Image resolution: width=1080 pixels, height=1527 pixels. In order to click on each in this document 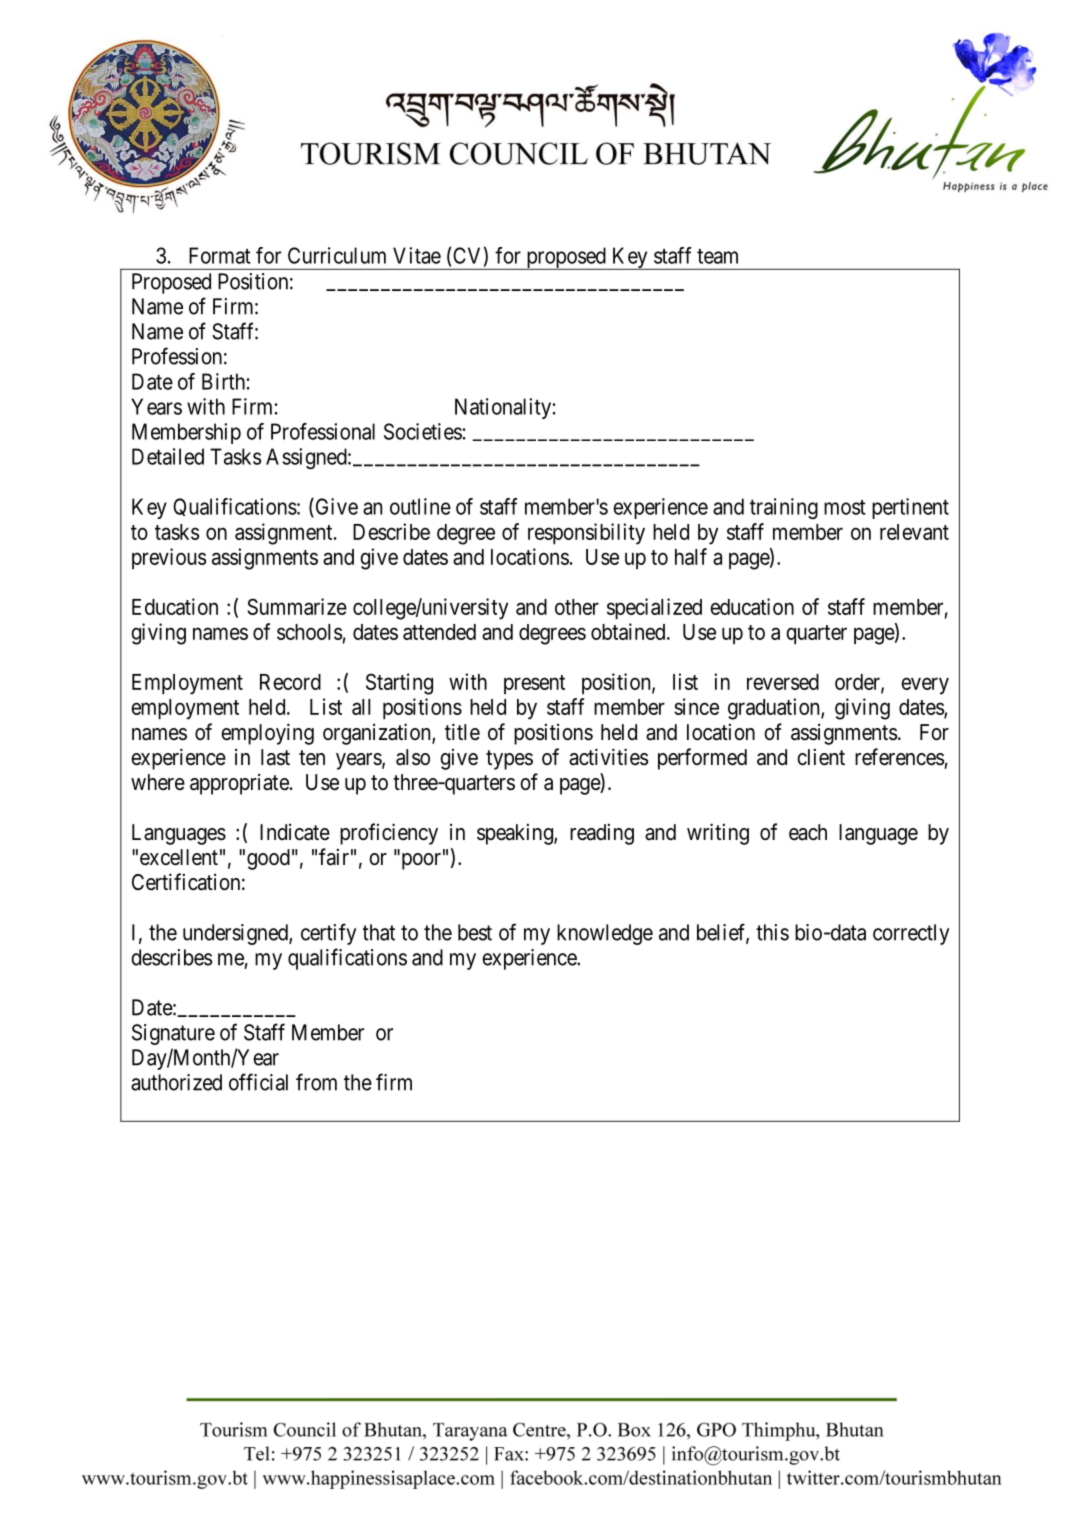, I will do `click(808, 832)`.
